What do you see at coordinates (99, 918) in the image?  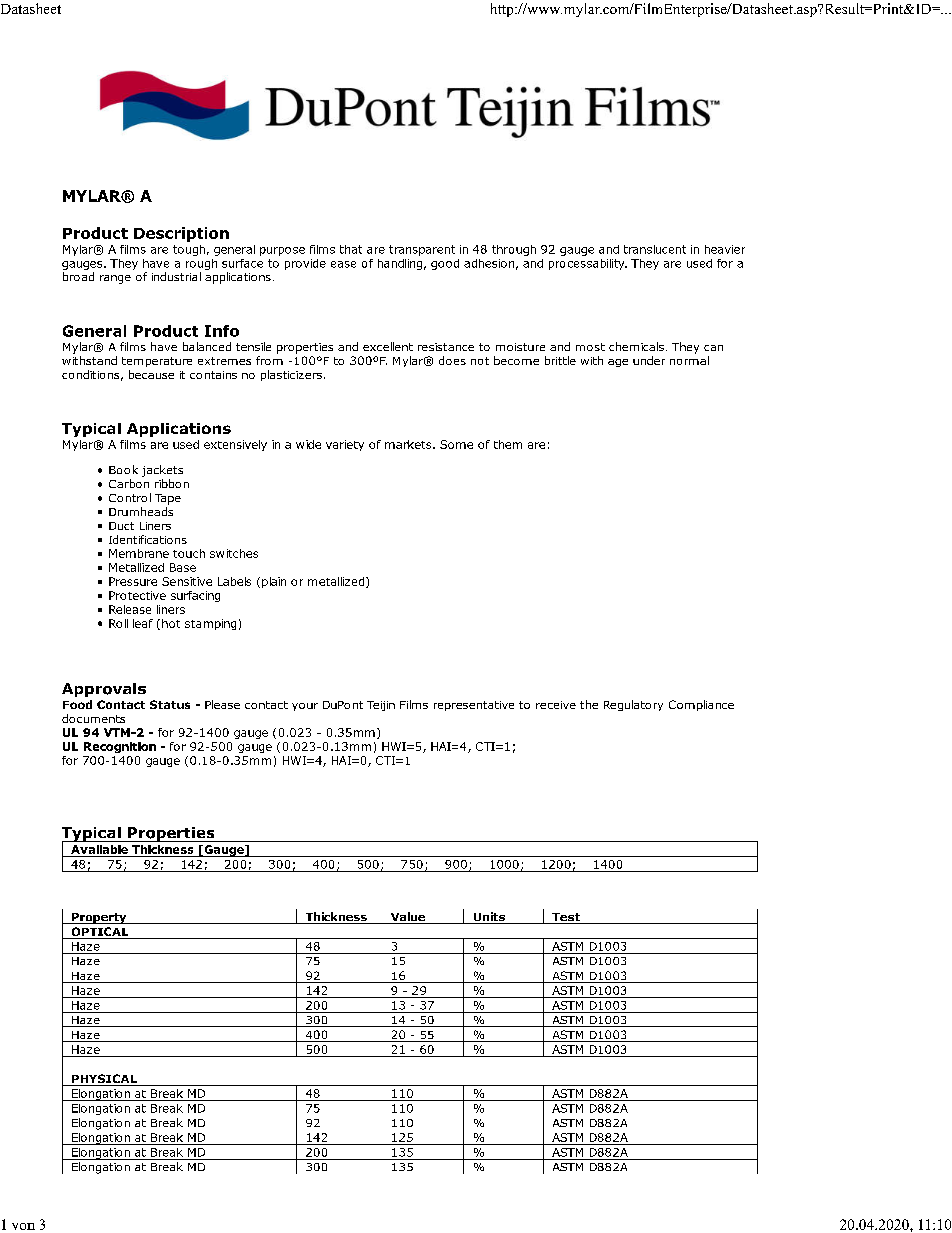 I see `Property` at bounding box center [99, 918].
